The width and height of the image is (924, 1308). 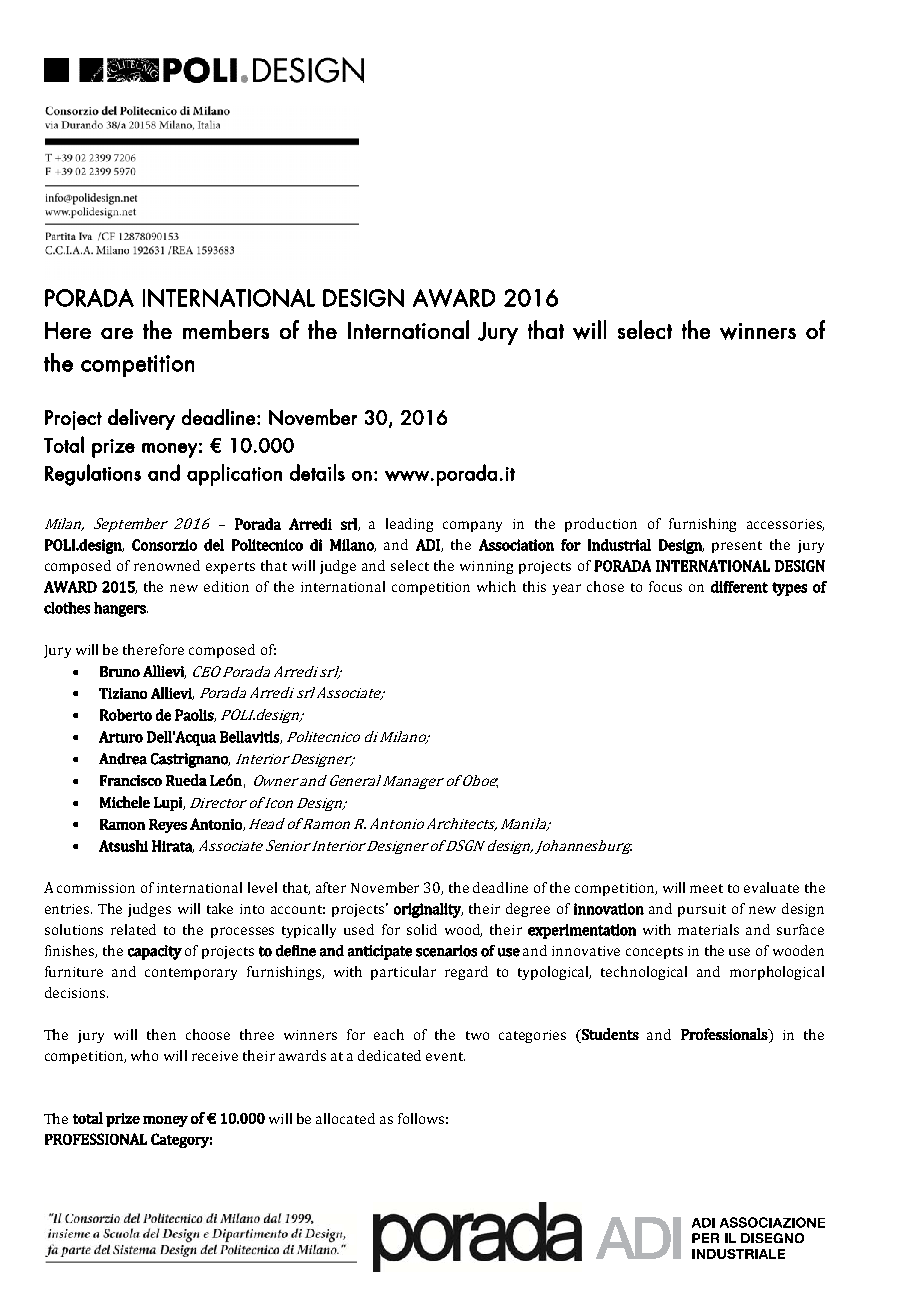 I want to click on Roberto, so click(x=126, y=715).
